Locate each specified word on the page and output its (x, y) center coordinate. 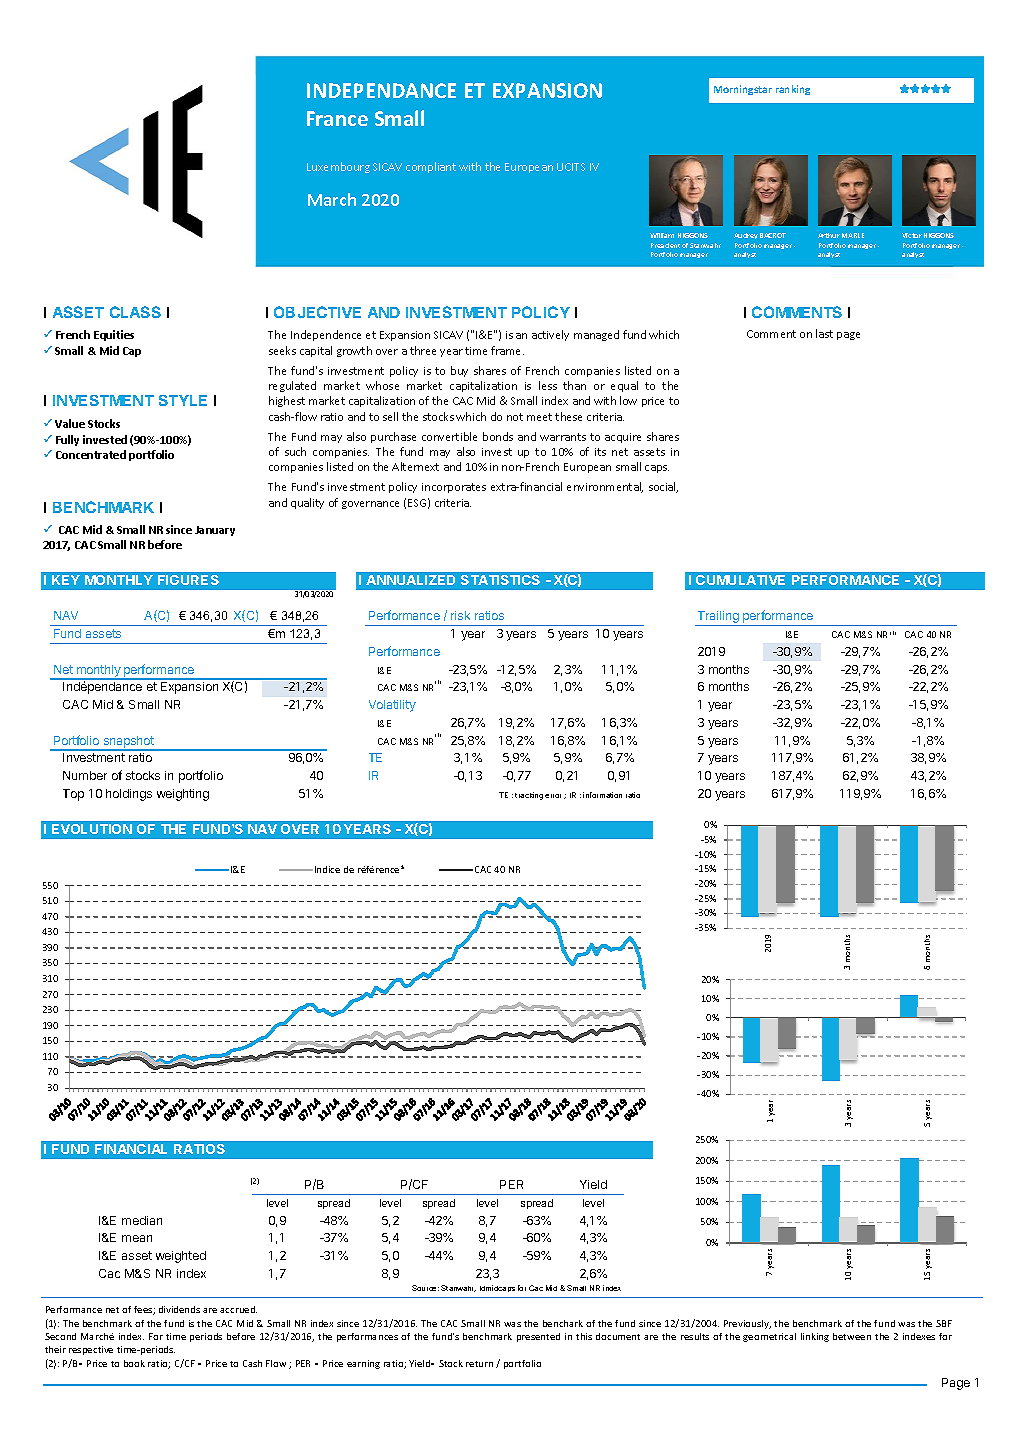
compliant (431, 167)
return (479, 1364)
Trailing (718, 618)
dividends (179, 1309)
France (337, 118)
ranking (793, 90)
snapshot (129, 743)
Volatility (392, 706)
